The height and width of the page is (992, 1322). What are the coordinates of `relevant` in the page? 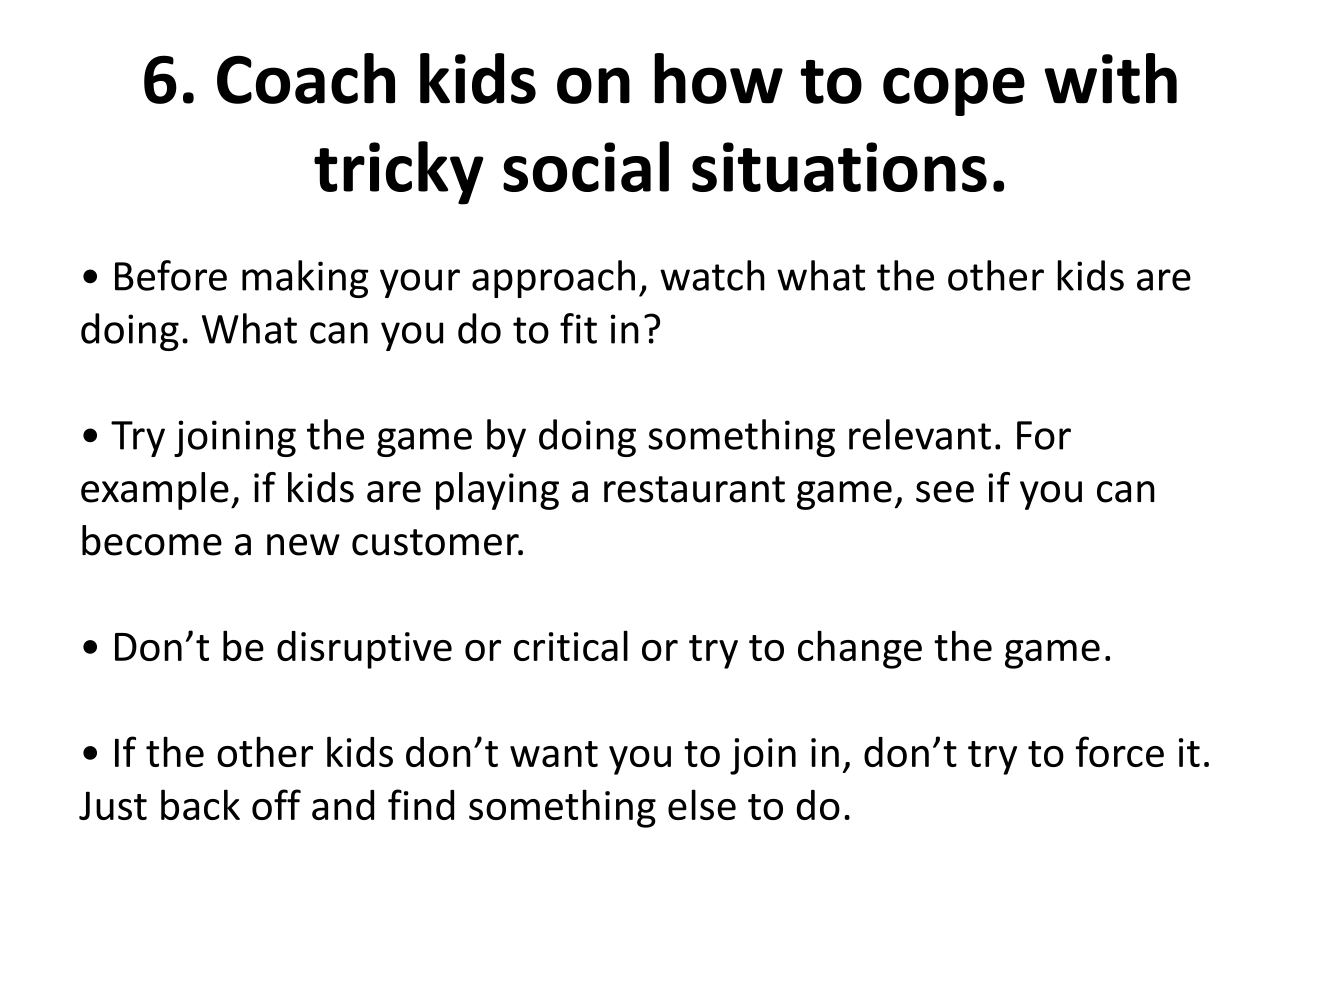 It's located at (920, 434).
